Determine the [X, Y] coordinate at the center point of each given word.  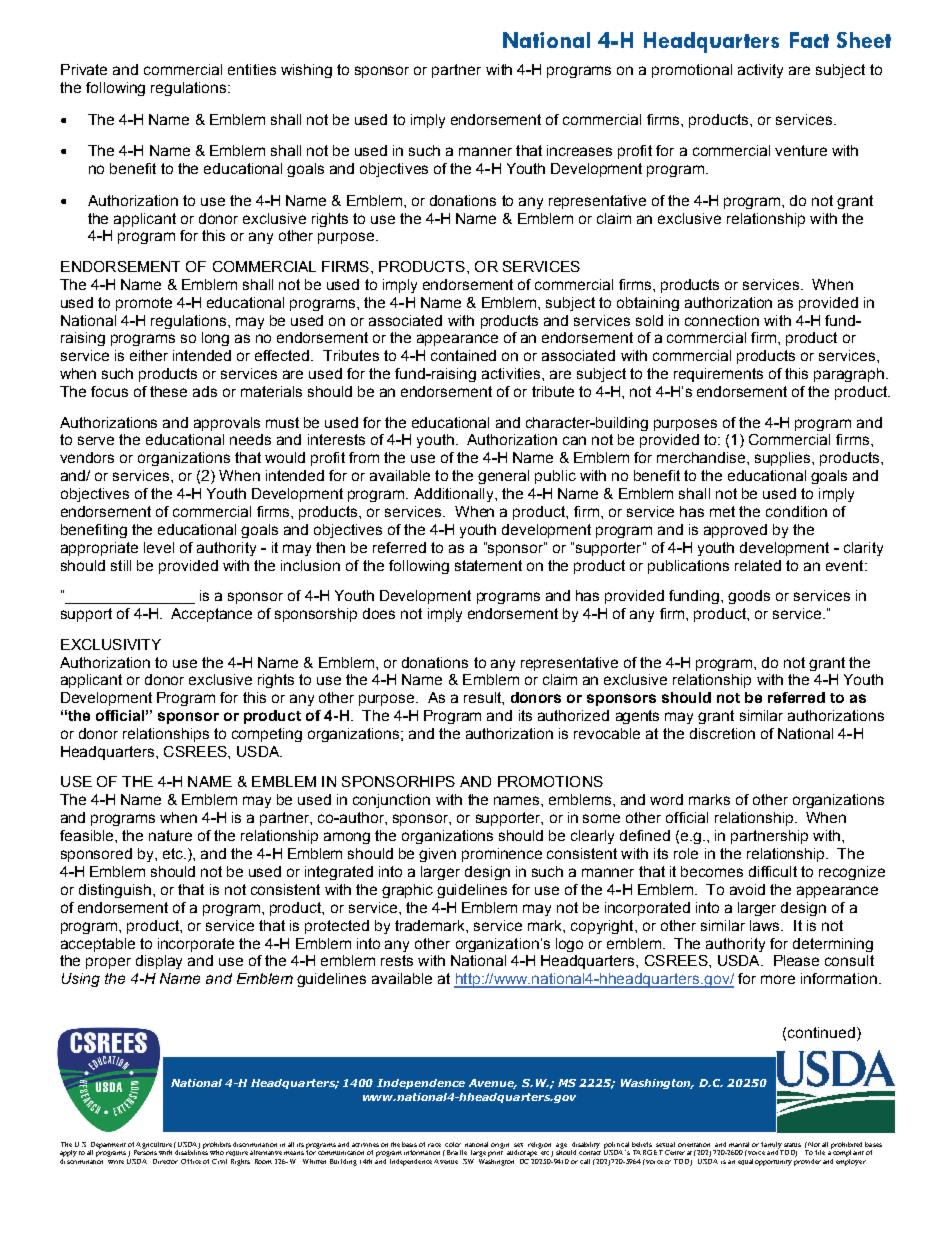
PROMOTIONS [550, 781]
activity [760, 71]
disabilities [191, 1151]
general [503, 477]
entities [252, 69]
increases [579, 150]
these [168, 391]
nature [170, 835]
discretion [722, 733]
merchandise [702, 457]
